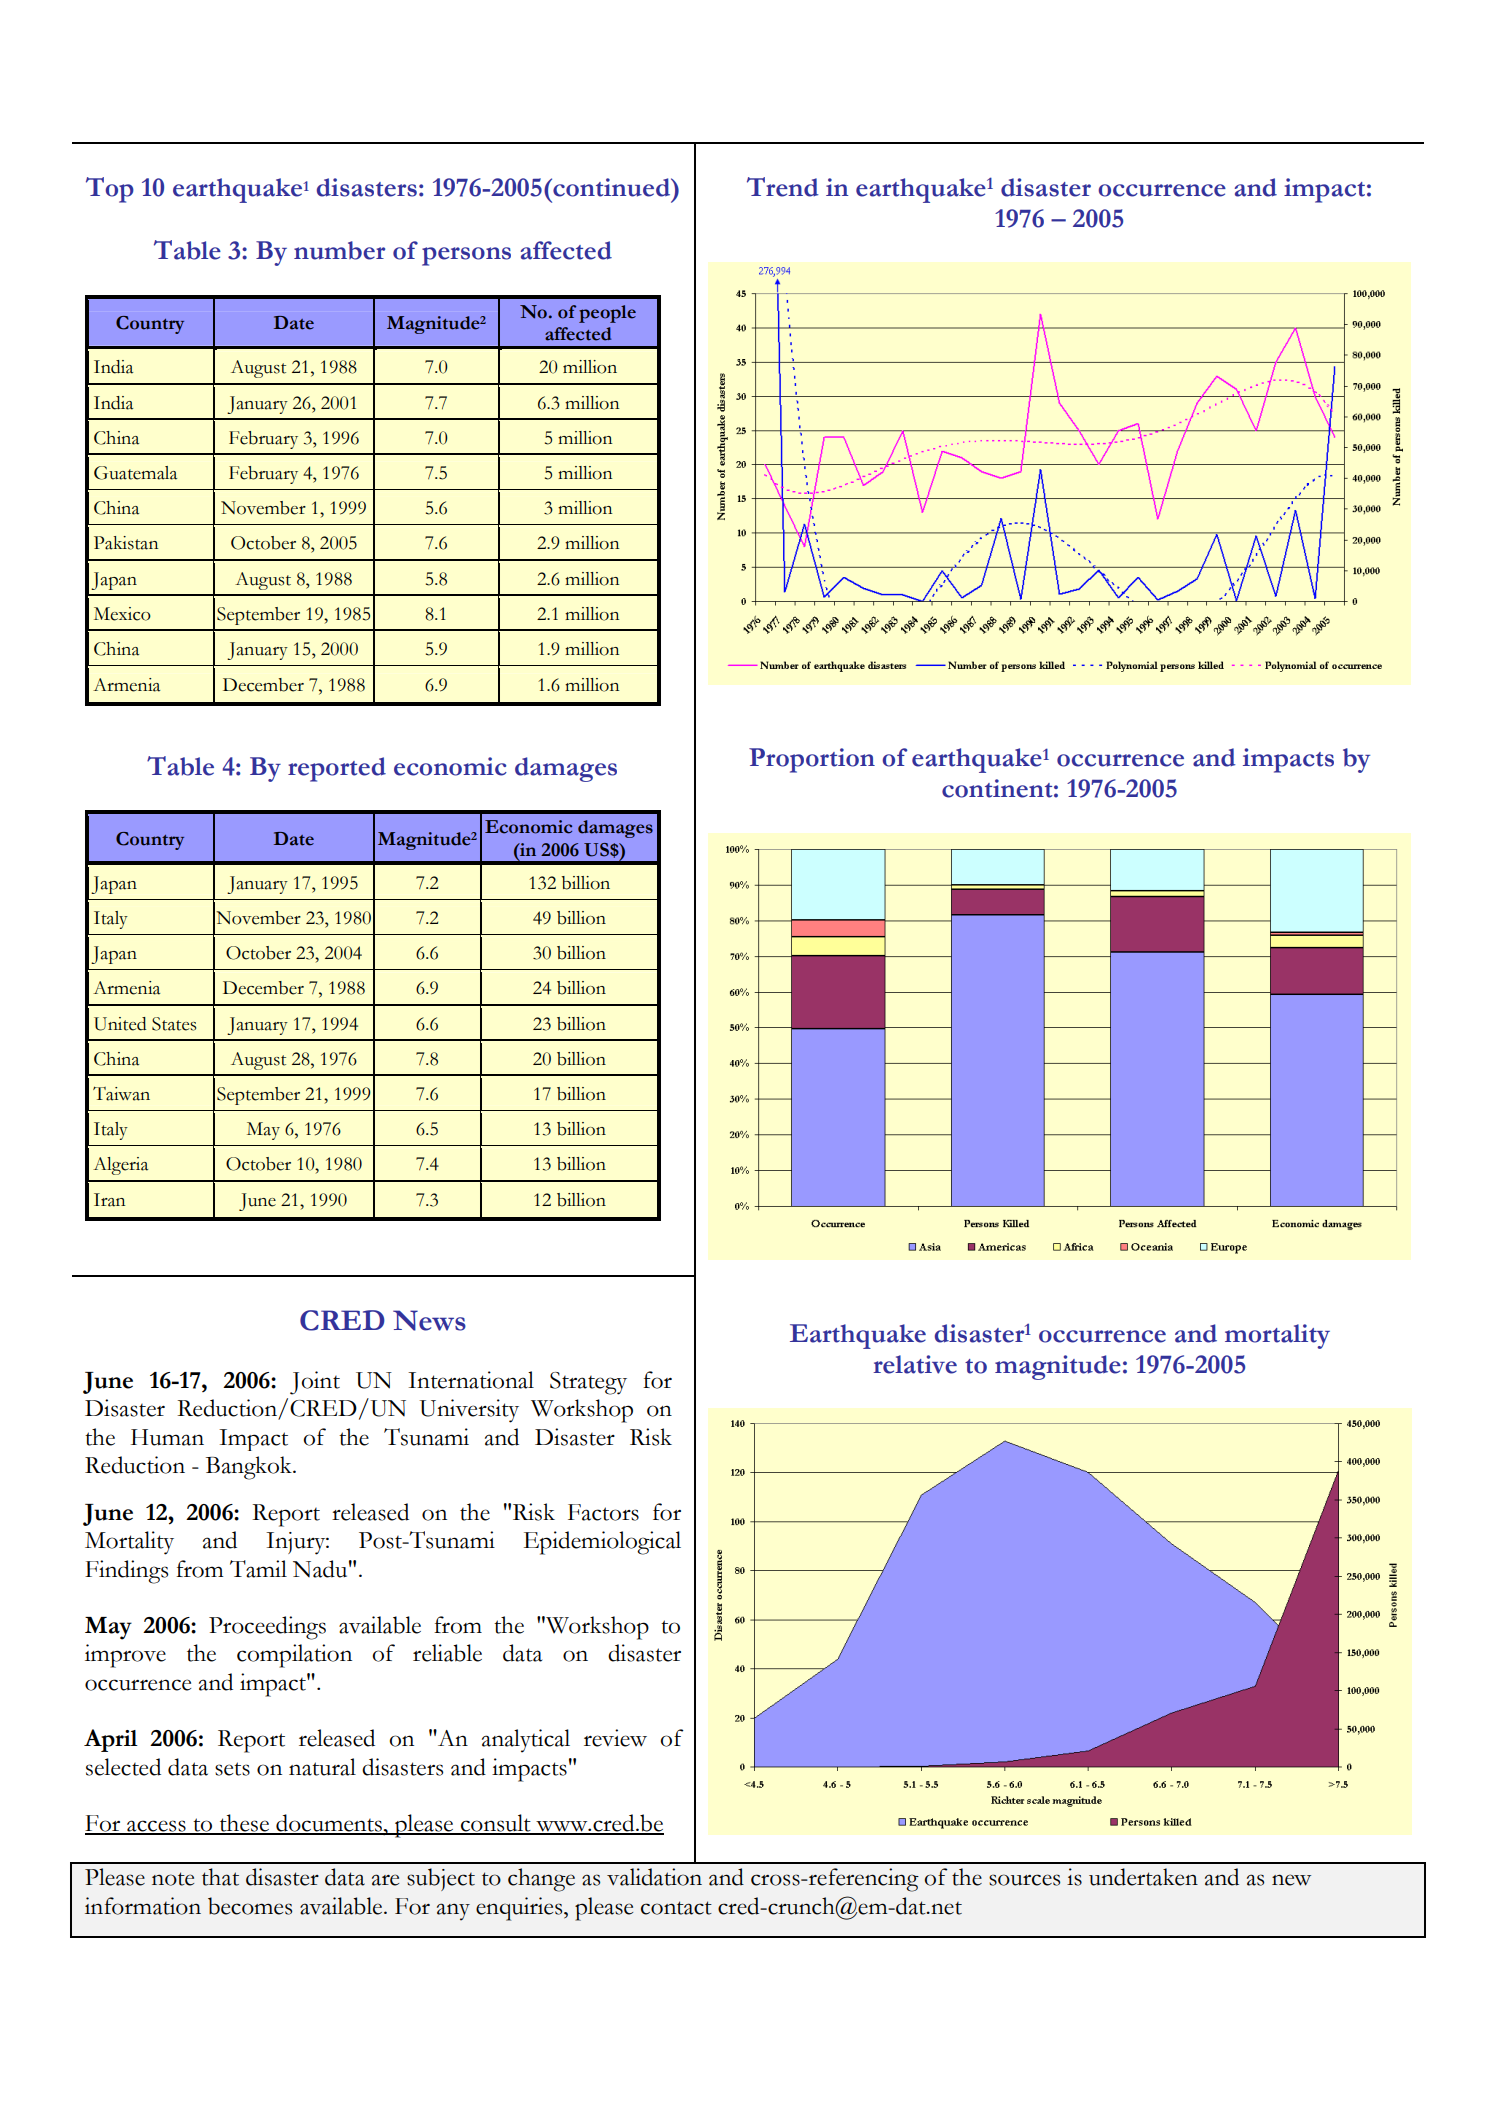 Image resolution: width=1495 pixels, height=2116 pixels. Describe the element at coordinates (429, 1320) in the document. I see `News` at that location.
